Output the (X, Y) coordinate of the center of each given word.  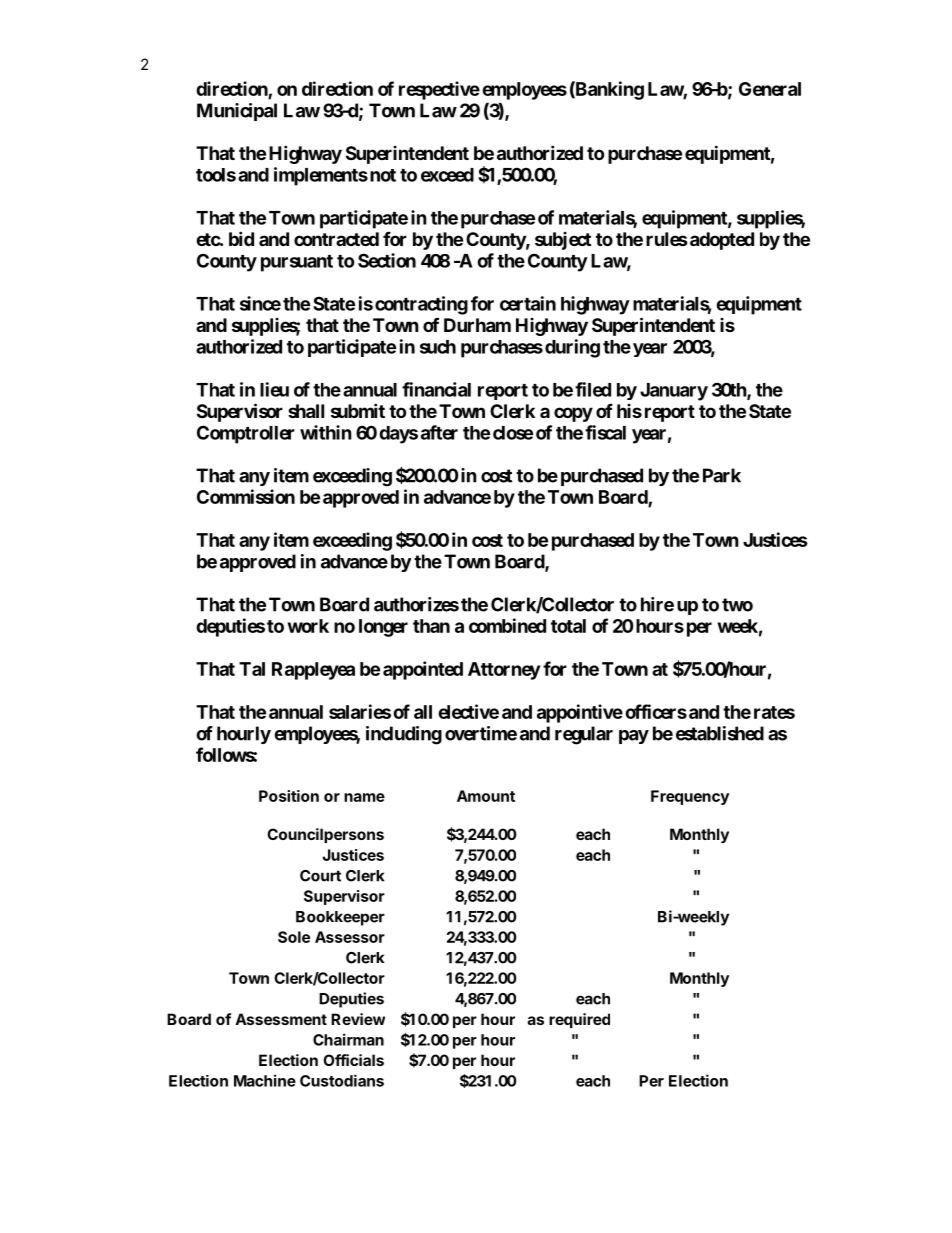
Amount (486, 796)
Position (289, 796)
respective (439, 90)
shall (306, 411)
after (439, 432)
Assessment (281, 1019)
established (720, 733)
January (674, 392)
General (770, 89)
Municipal (237, 112)
